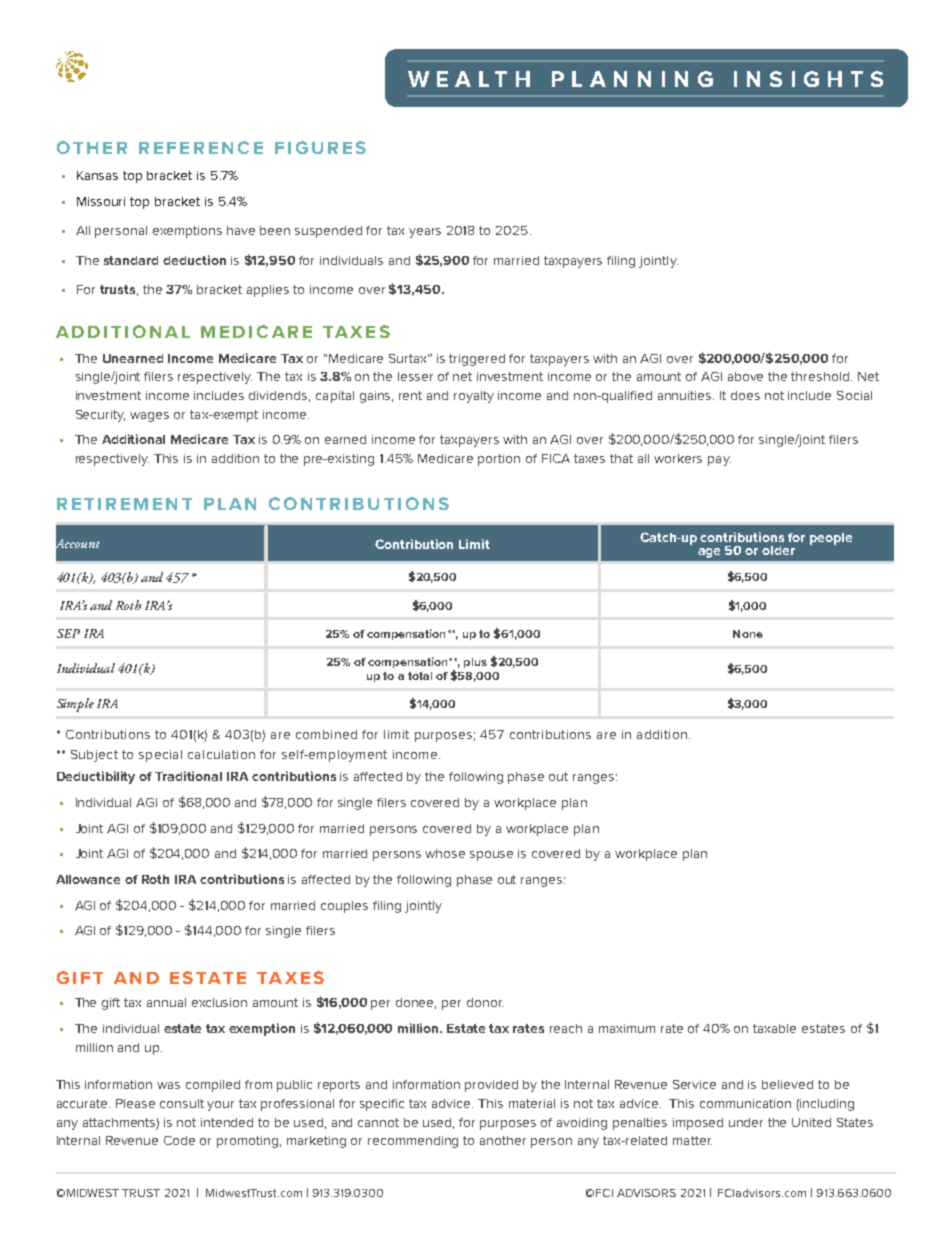 This page has height=1233, width=952. I want to click on plus, so click(475, 663).
